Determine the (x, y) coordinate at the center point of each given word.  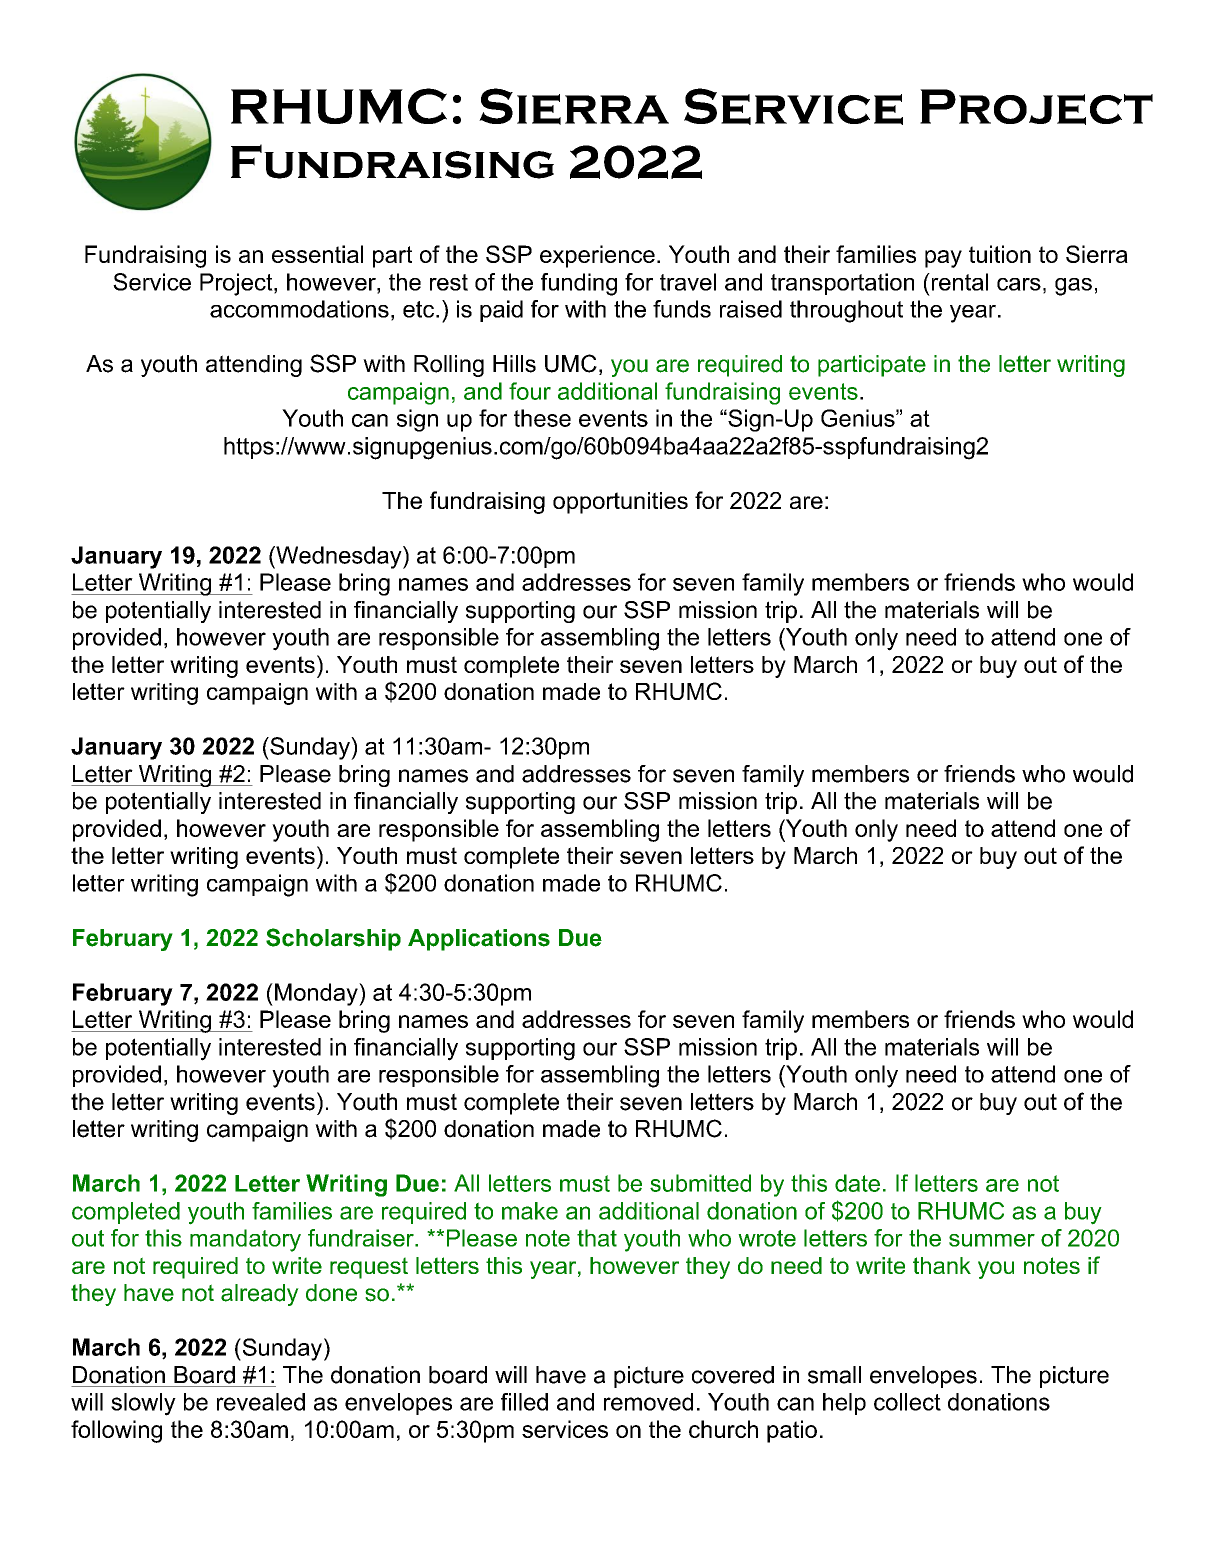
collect (907, 1402)
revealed (261, 1402)
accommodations (299, 309)
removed (648, 1402)
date (857, 1183)
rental (958, 282)
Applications (479, 940)
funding (579, 284)
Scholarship (333, 939)
